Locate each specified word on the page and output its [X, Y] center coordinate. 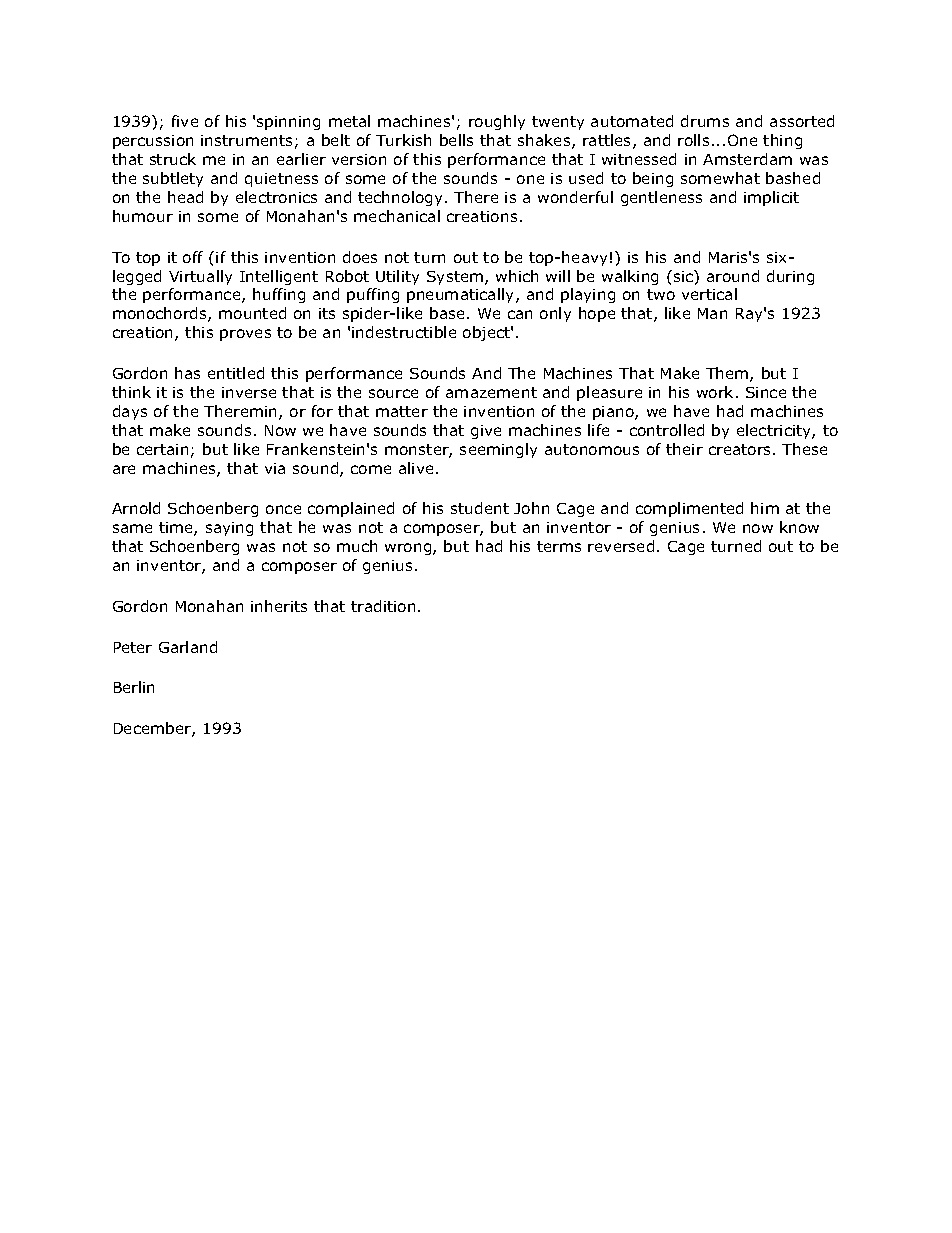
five [185, 121]
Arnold [136, 508]
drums [705, 121]
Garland [188, 647]
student [480, 508]
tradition [383, 606]
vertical [709, 294]
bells [456, 140]
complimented [689, 509]
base [449, 313]
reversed [621, 546]
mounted [252, 313]
